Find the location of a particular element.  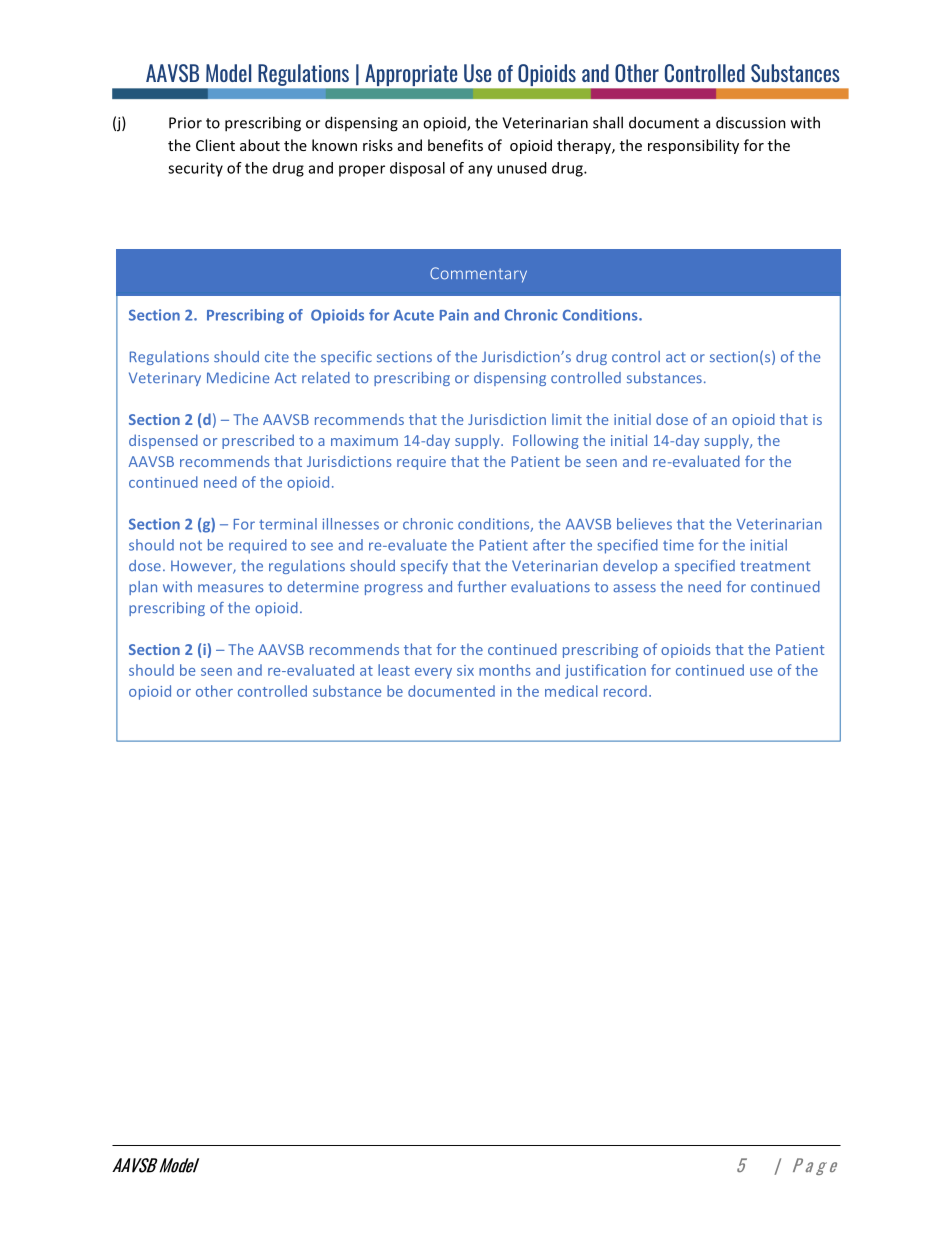

Pain is located at coordinates (454, 315).
